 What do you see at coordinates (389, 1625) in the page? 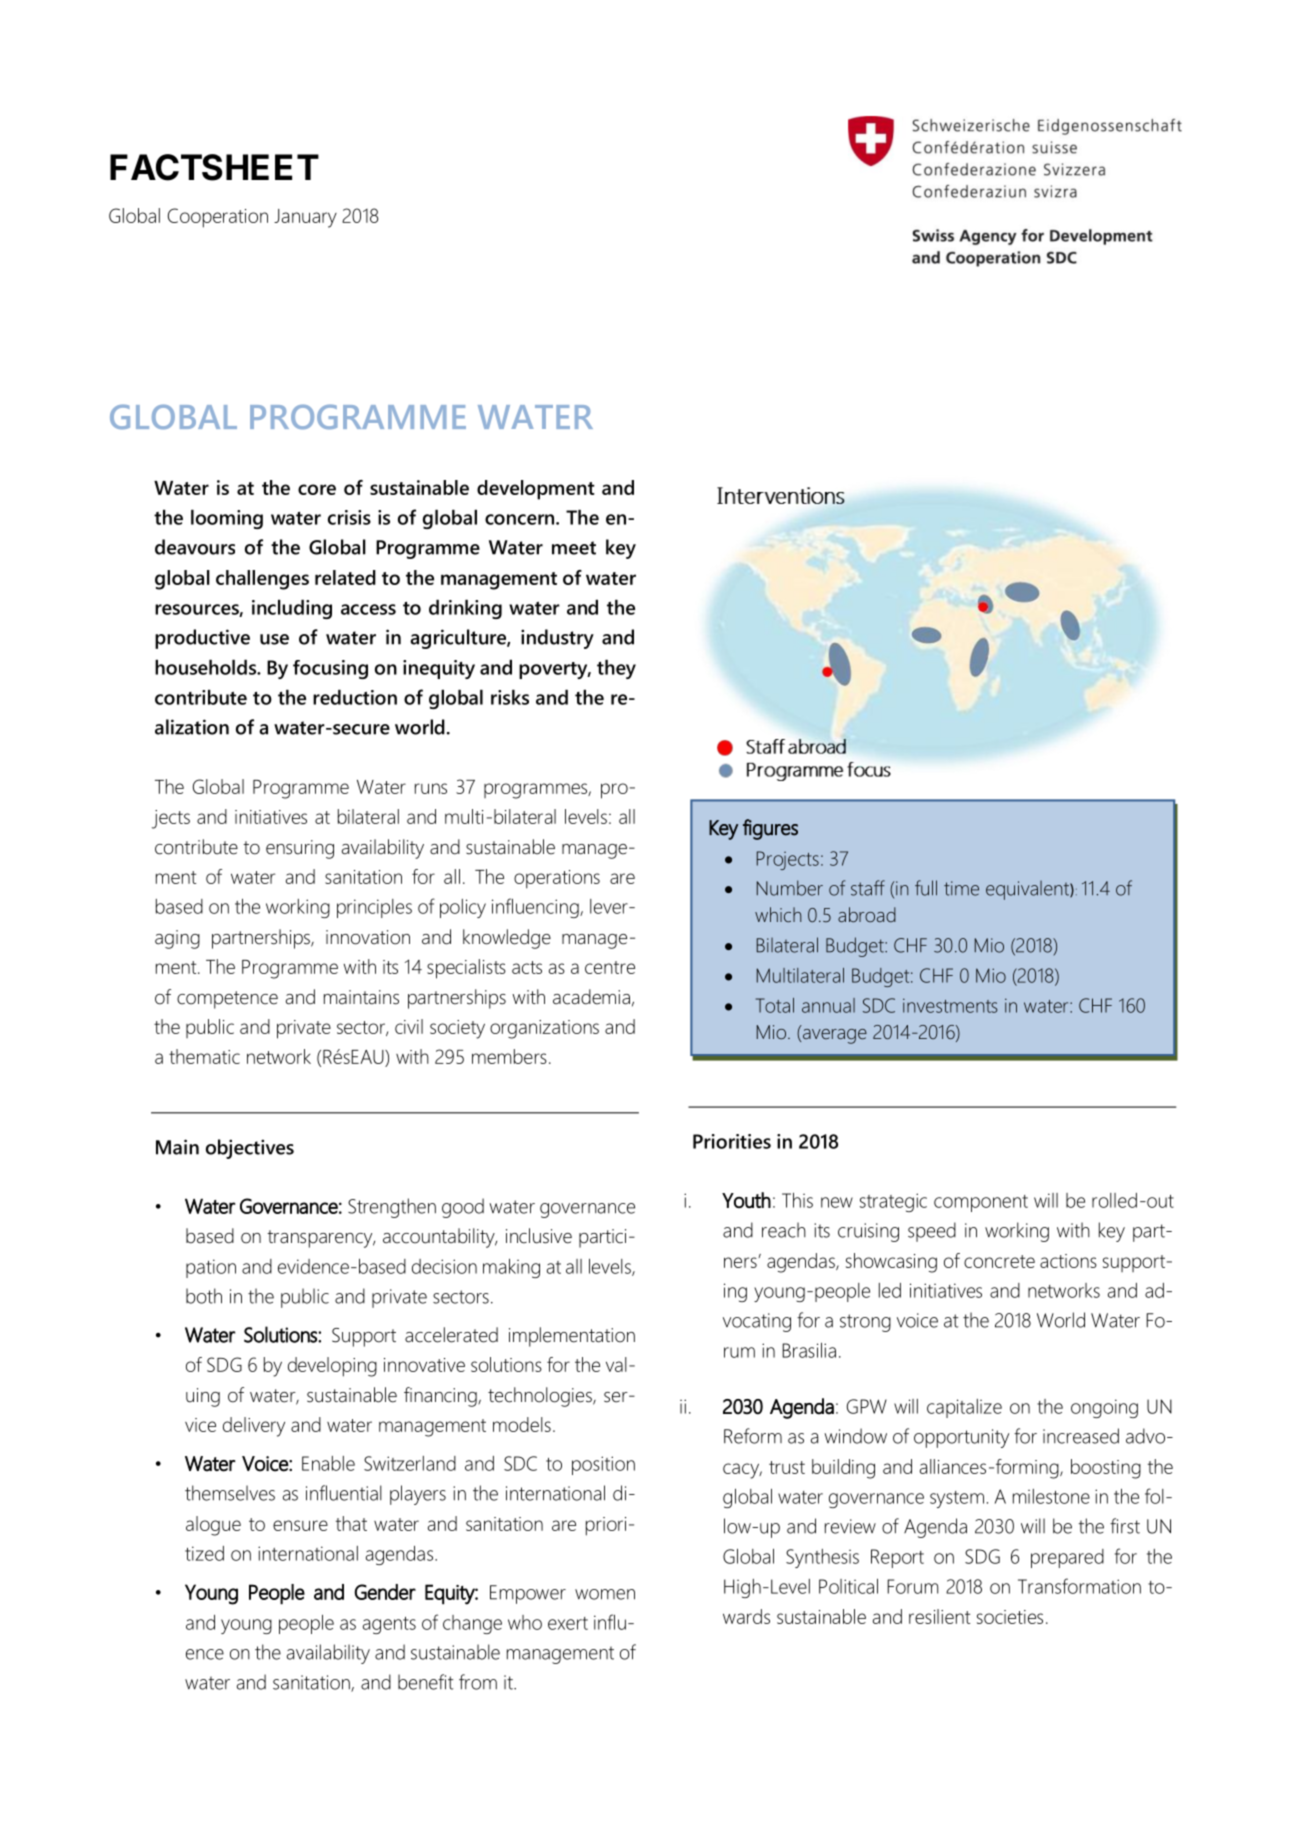
I see `agents` at bounding box center [389, 1625].
